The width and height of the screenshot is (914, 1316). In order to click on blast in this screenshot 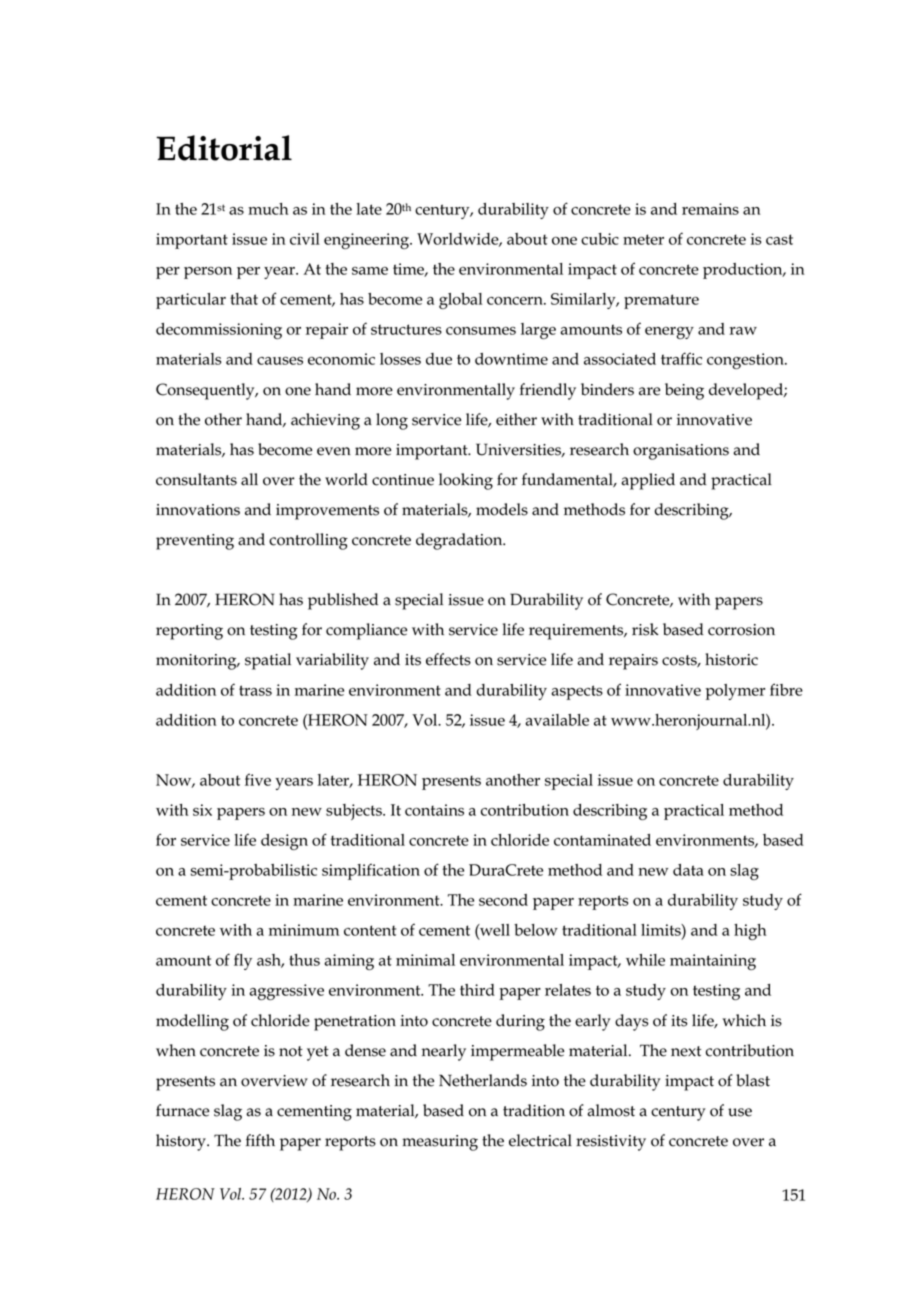, I will do `click(753, 1080)`.
